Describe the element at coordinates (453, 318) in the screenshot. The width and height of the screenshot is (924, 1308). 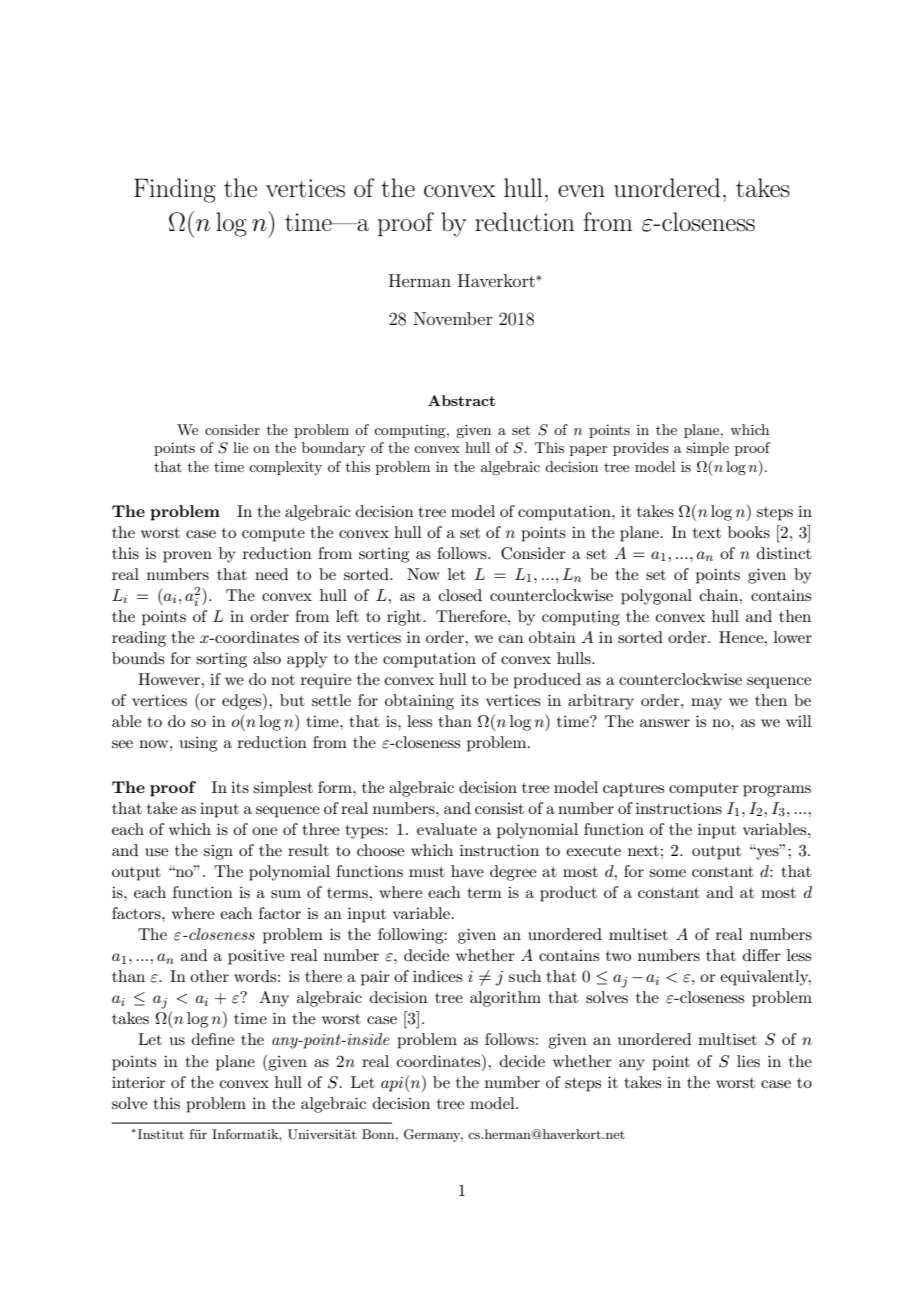
I see `November` at that location.
